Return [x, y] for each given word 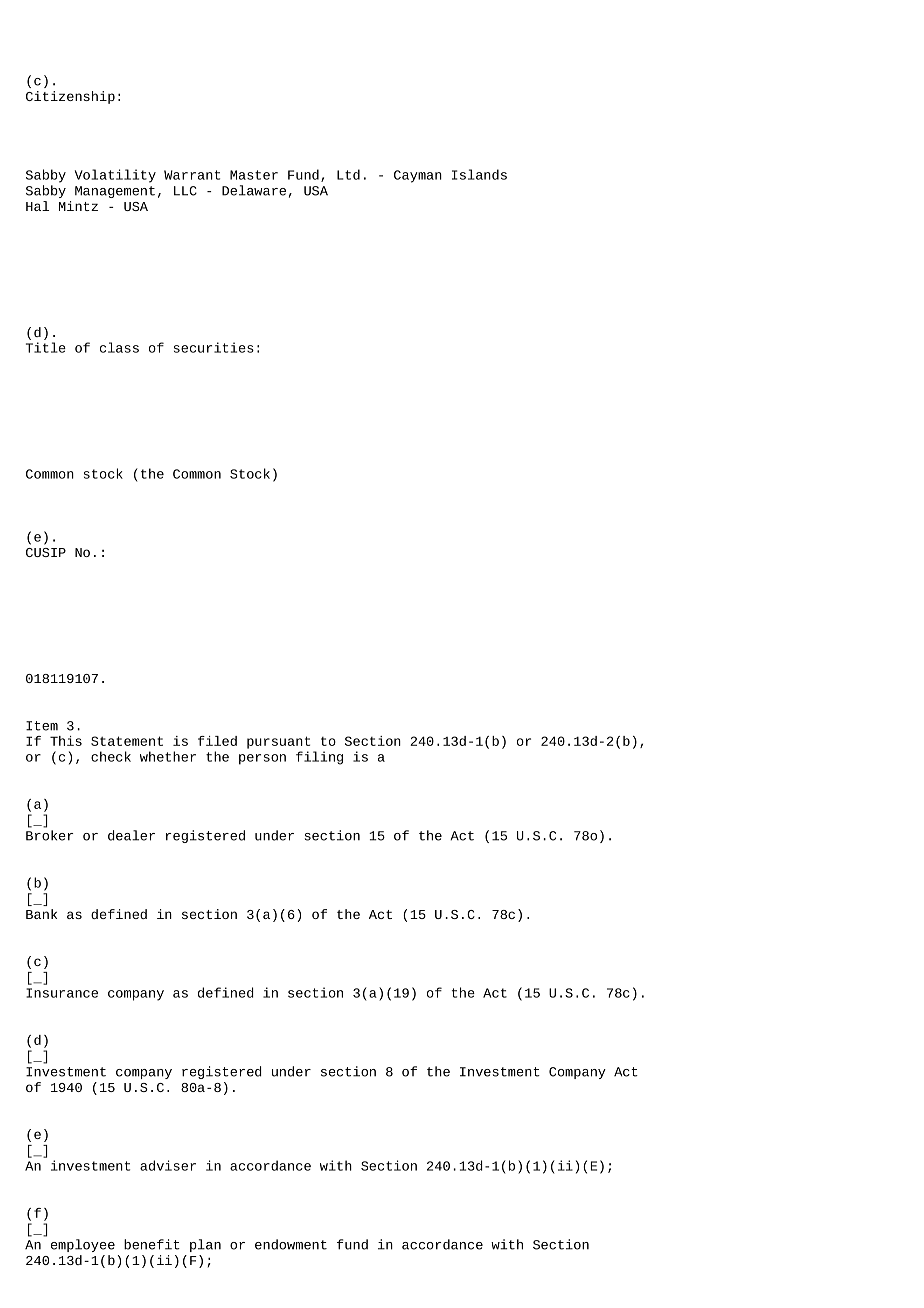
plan [205, 1245]
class [119, 347]
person [262, 759]
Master [254, 175]
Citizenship [70, 97]
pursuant [278, 742]
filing [319, 758]
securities [214, 347]
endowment [291, 1244]
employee [83, 1245]
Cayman [418, 176]
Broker [50, 835]
